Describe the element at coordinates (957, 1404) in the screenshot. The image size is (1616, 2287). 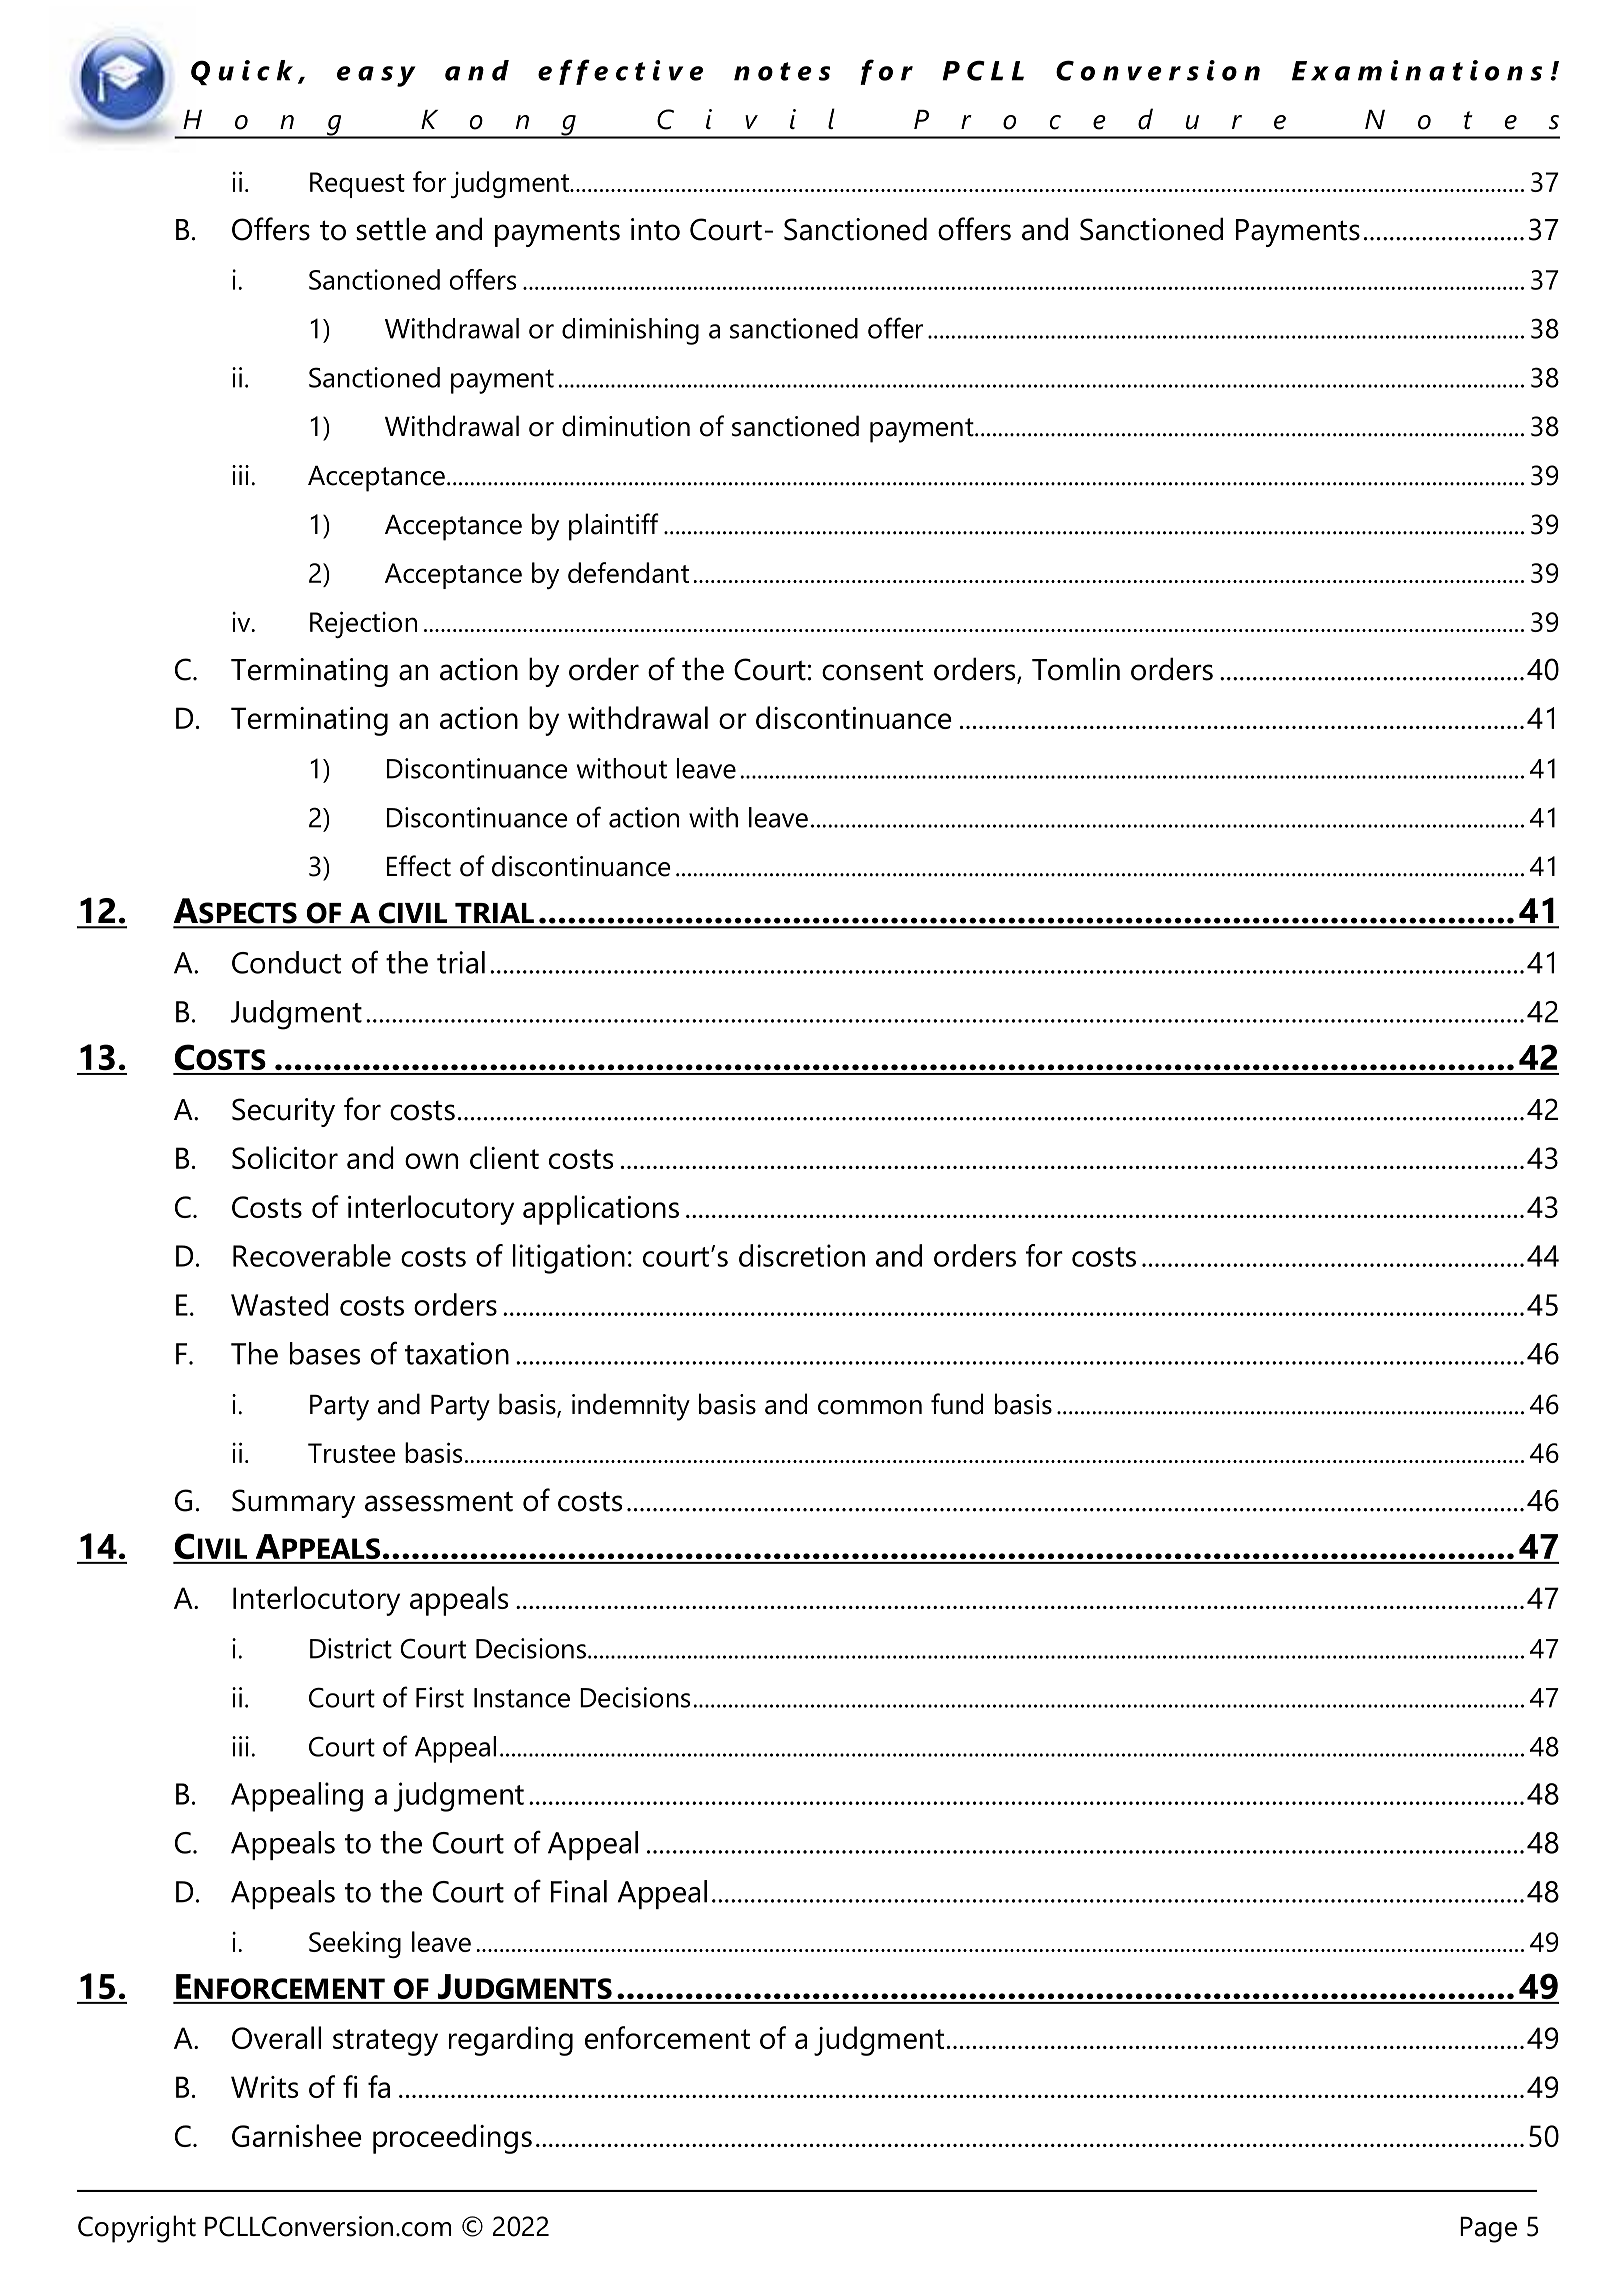
I see `fund` at that location.
